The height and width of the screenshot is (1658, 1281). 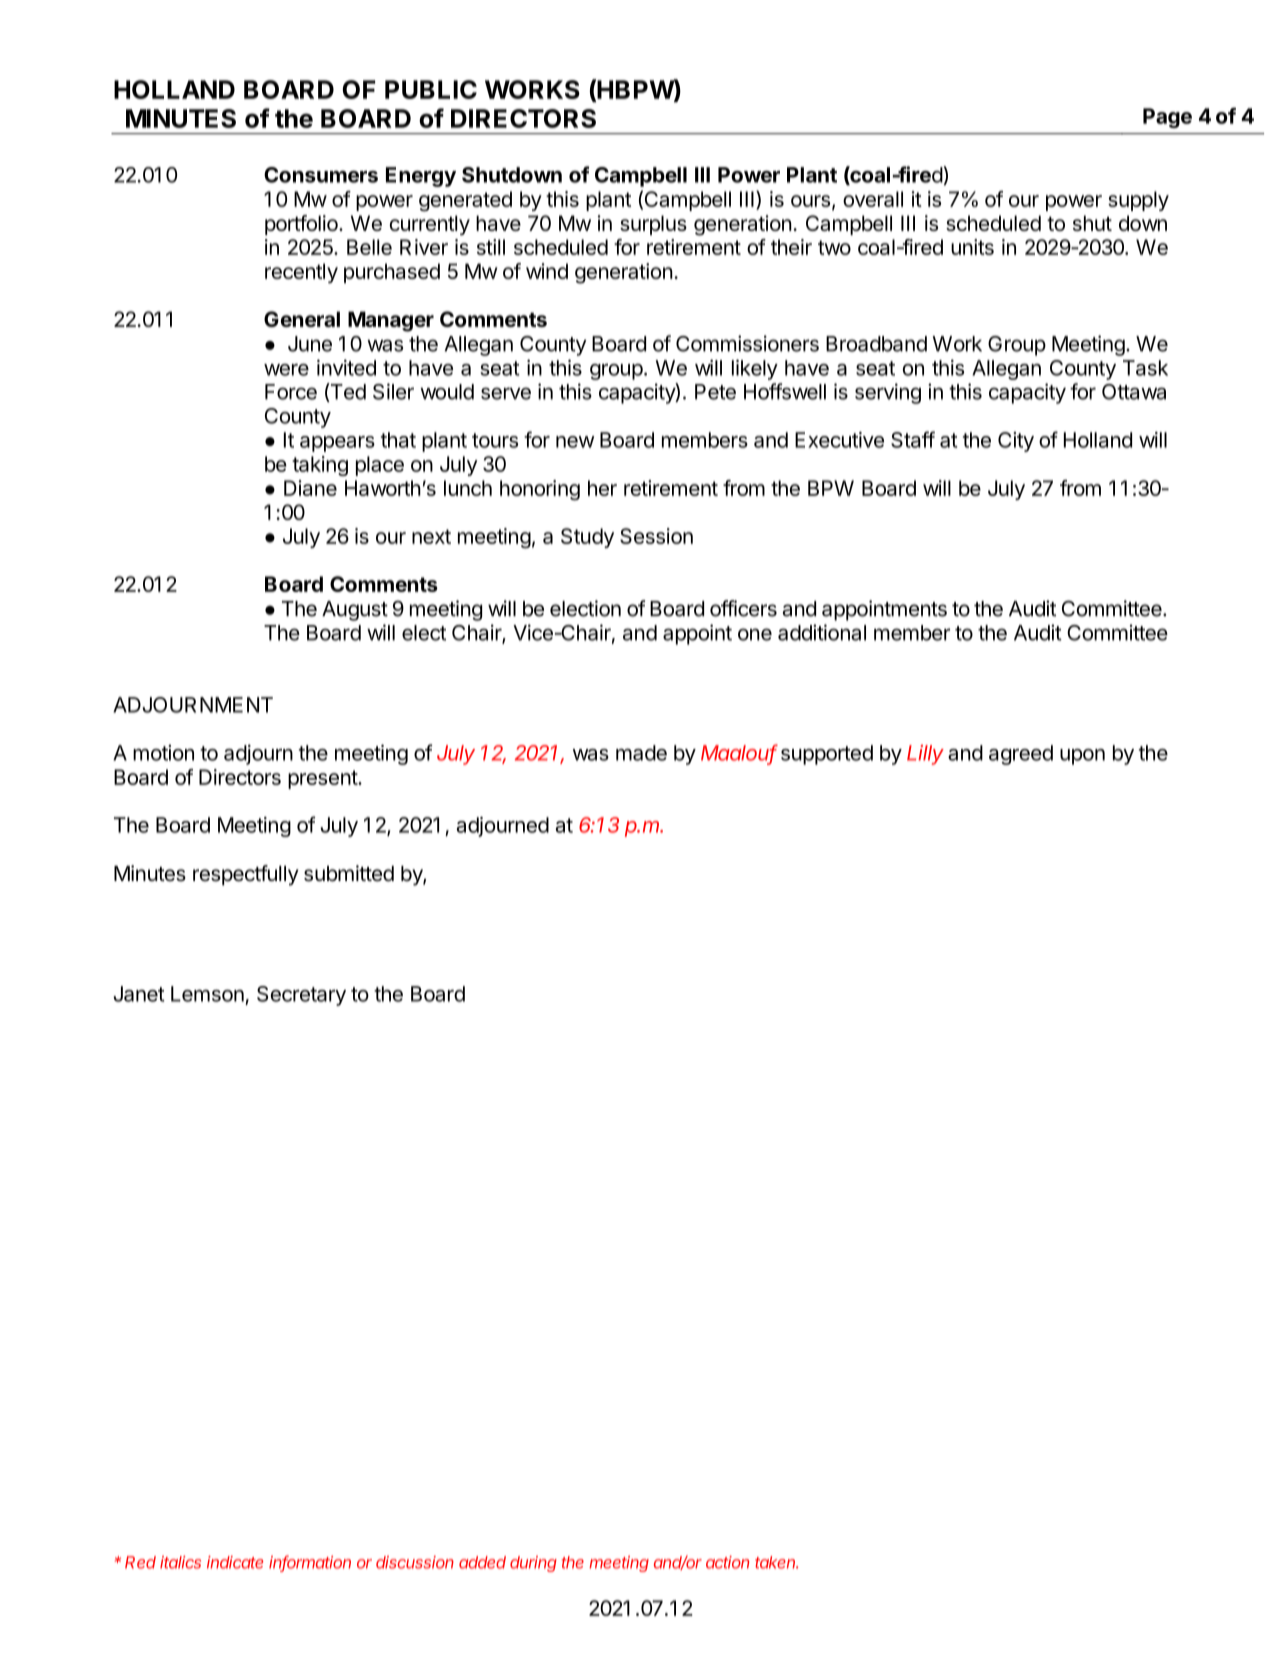 What do you see at coordinates (727, 1562) in the screenshot?
I see `action` at bounding box center [727, 1562].
